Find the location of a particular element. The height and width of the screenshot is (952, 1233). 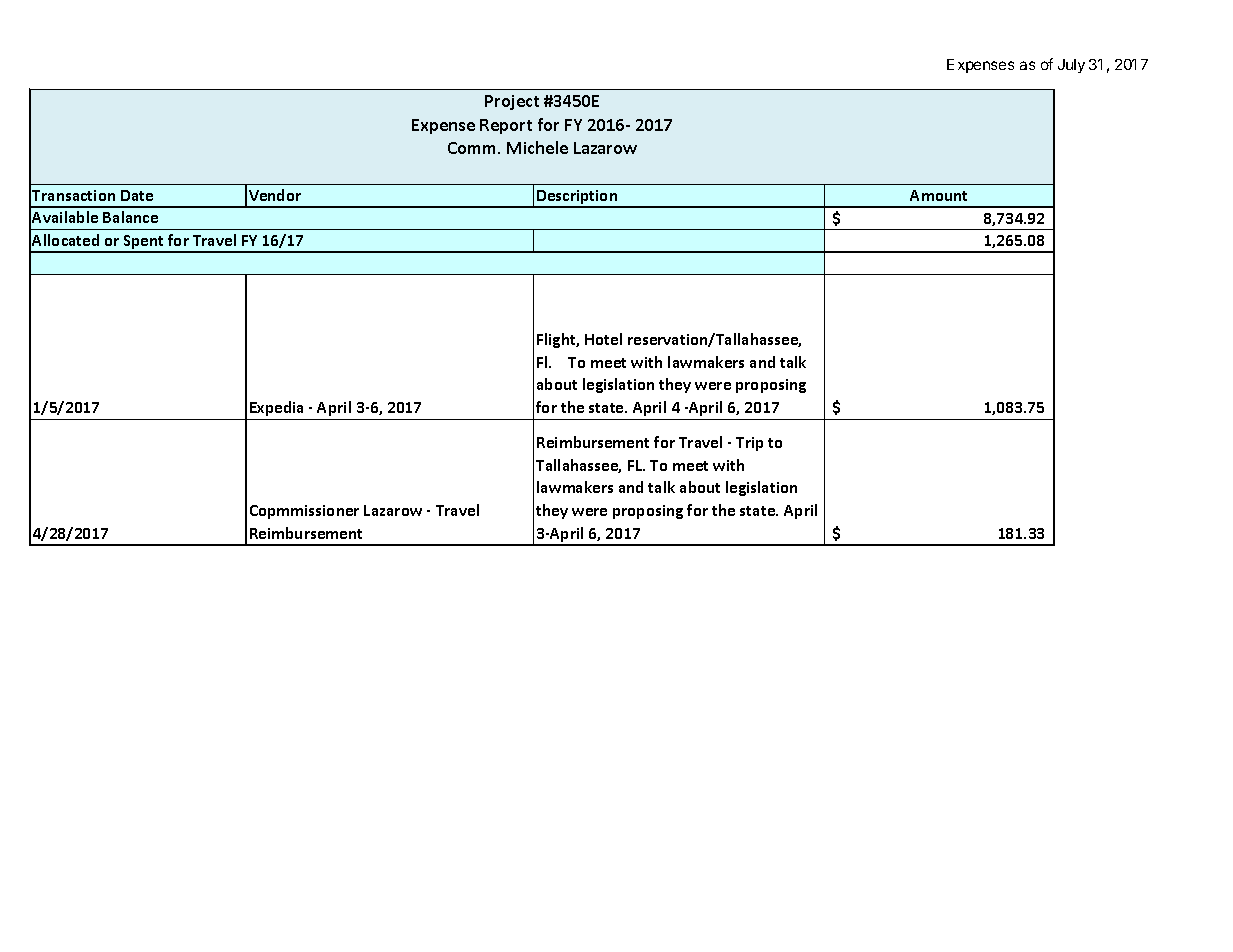

Hotel is located at coordinates (603, 339).
